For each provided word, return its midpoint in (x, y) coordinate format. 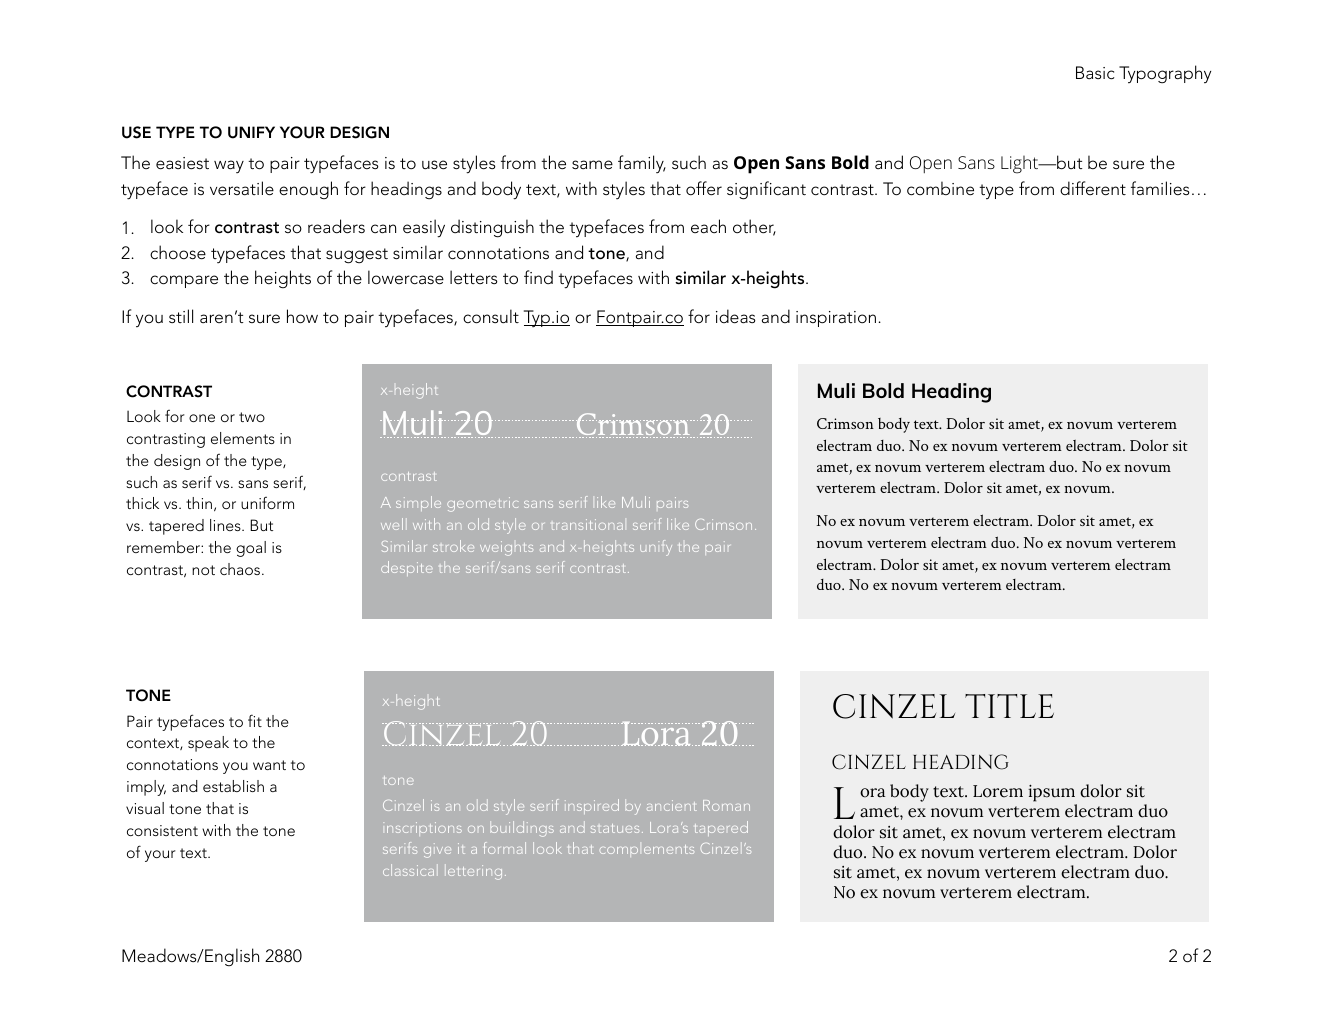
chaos (241, 569)
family (642, 164)
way (229, 166)
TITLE (1009, 706)
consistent (162, 830)
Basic (1095, 73)
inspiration (836, 319)
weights (506, 548)
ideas (736, 316)
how (302, 316)
